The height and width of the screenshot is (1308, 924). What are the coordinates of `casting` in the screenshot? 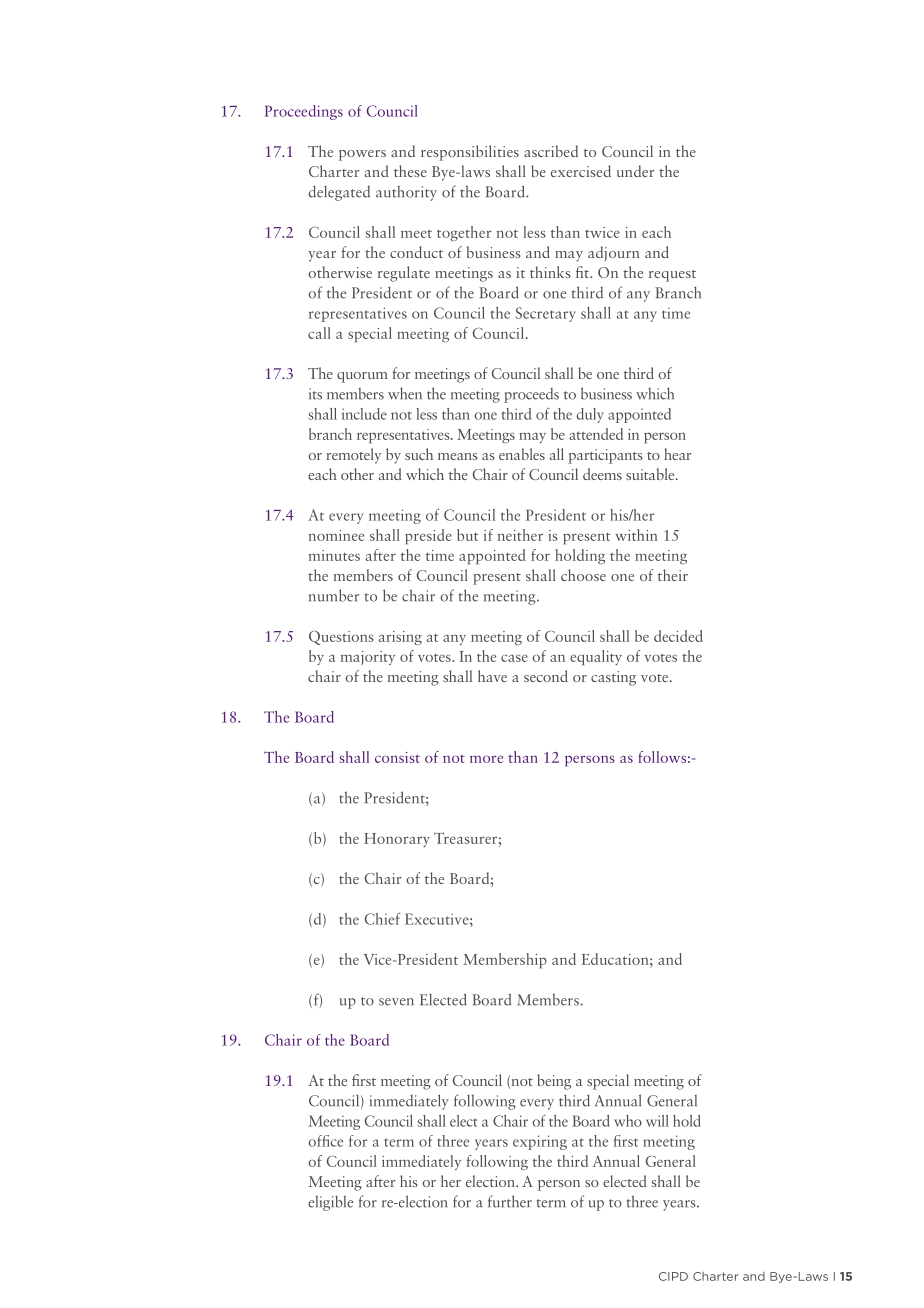 It's located at (613, 678).
